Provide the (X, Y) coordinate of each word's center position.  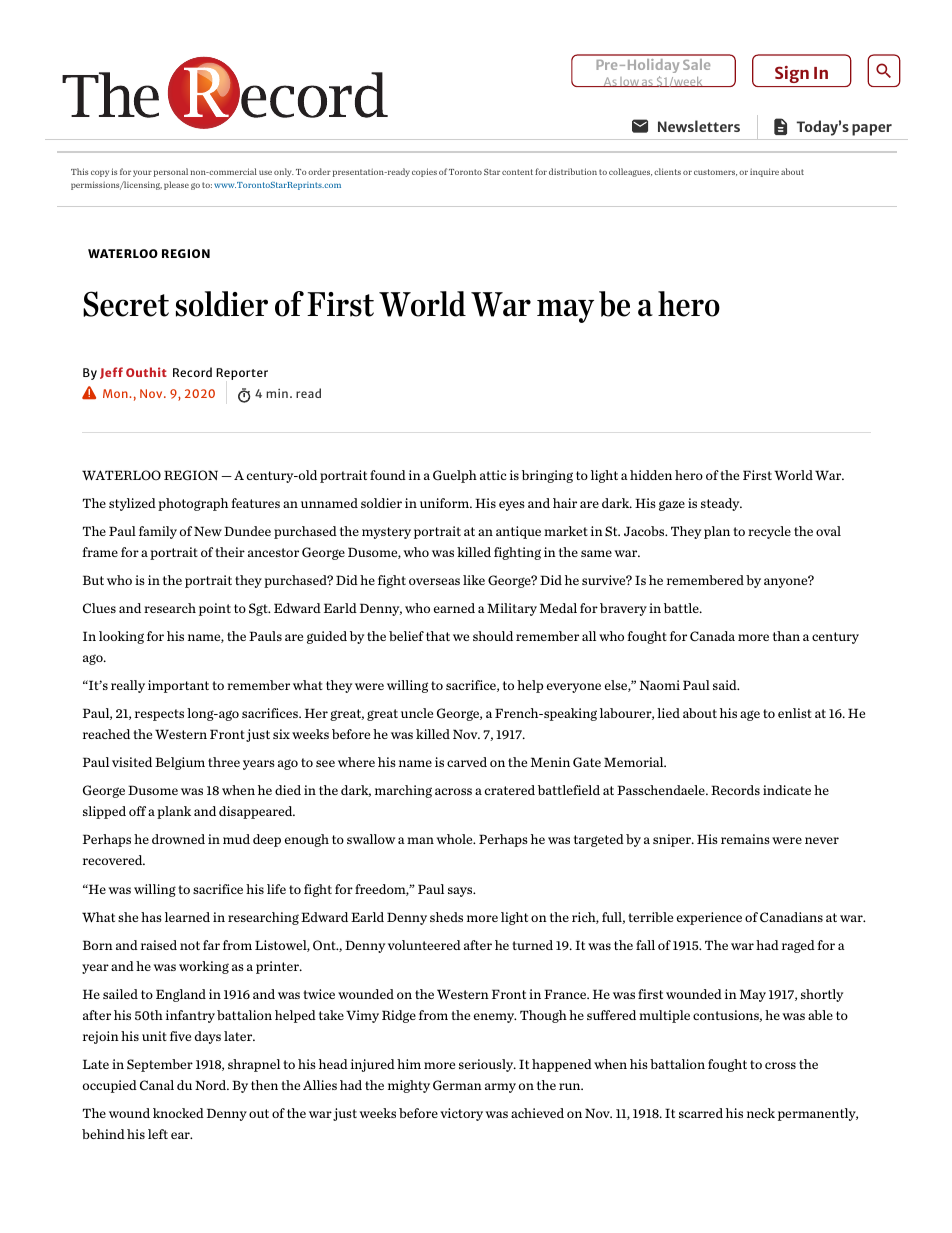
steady (721, 504)
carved (467, 762)
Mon (116, 393)
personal (171, 172)
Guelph (455, 476)
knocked (178, 1113)
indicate (787, 790)
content (517, 172)
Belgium (180, 763)
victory (461, 1114)
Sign (792, 74)
